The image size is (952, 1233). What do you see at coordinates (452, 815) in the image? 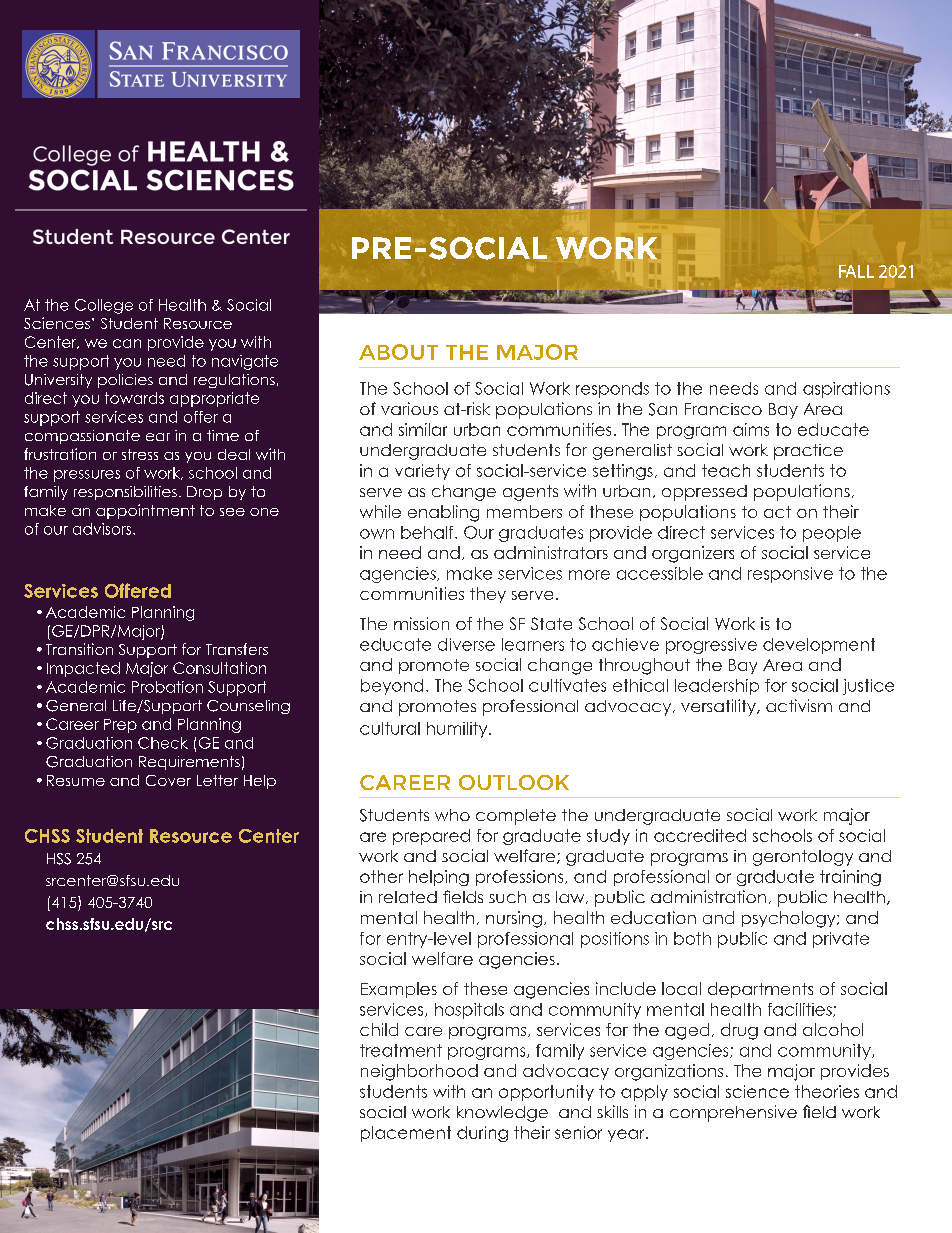
I see `who` at bounding box center [452, 815].
